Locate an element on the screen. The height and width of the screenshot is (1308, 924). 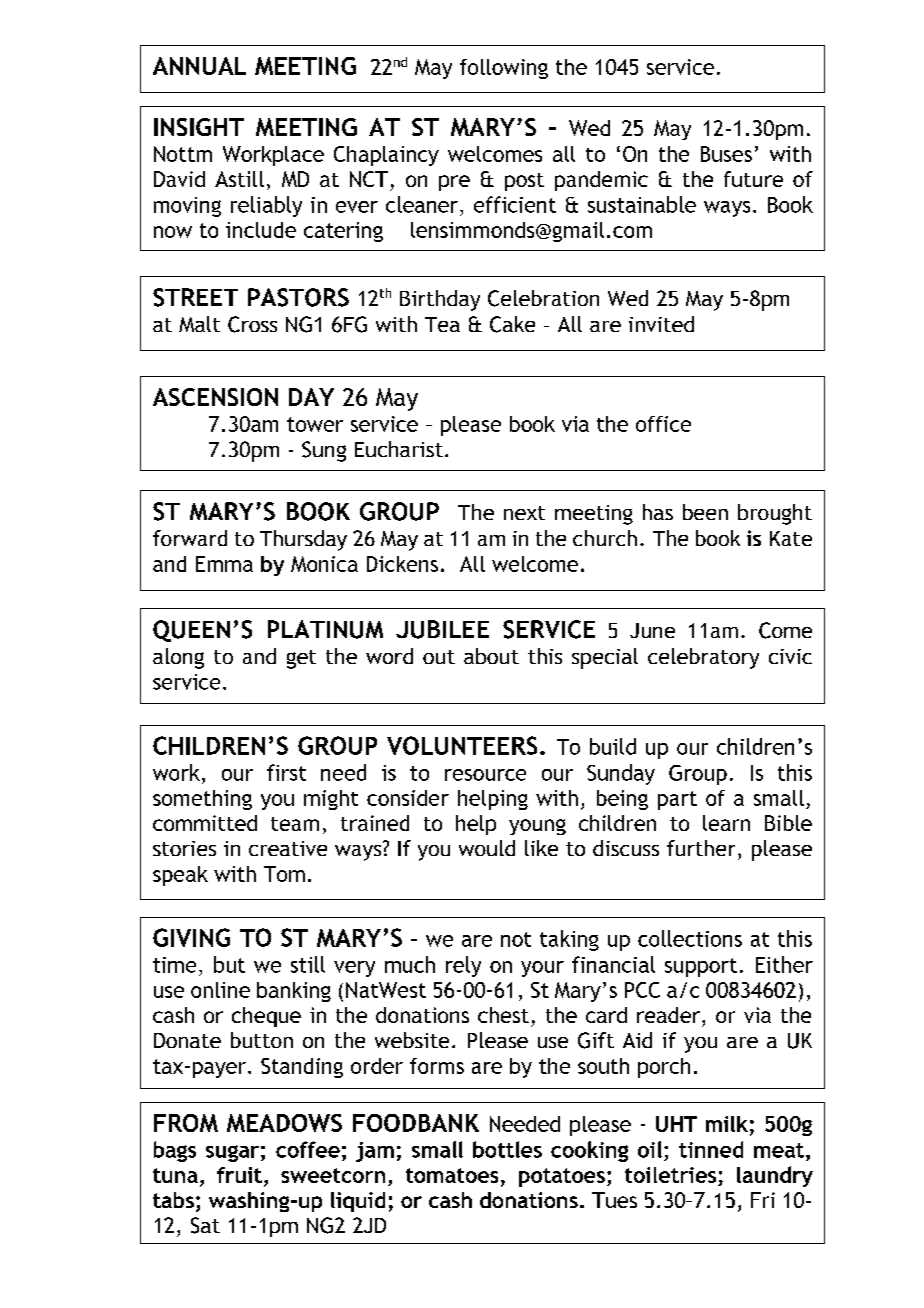
following is located at coordinates (504, 69).
